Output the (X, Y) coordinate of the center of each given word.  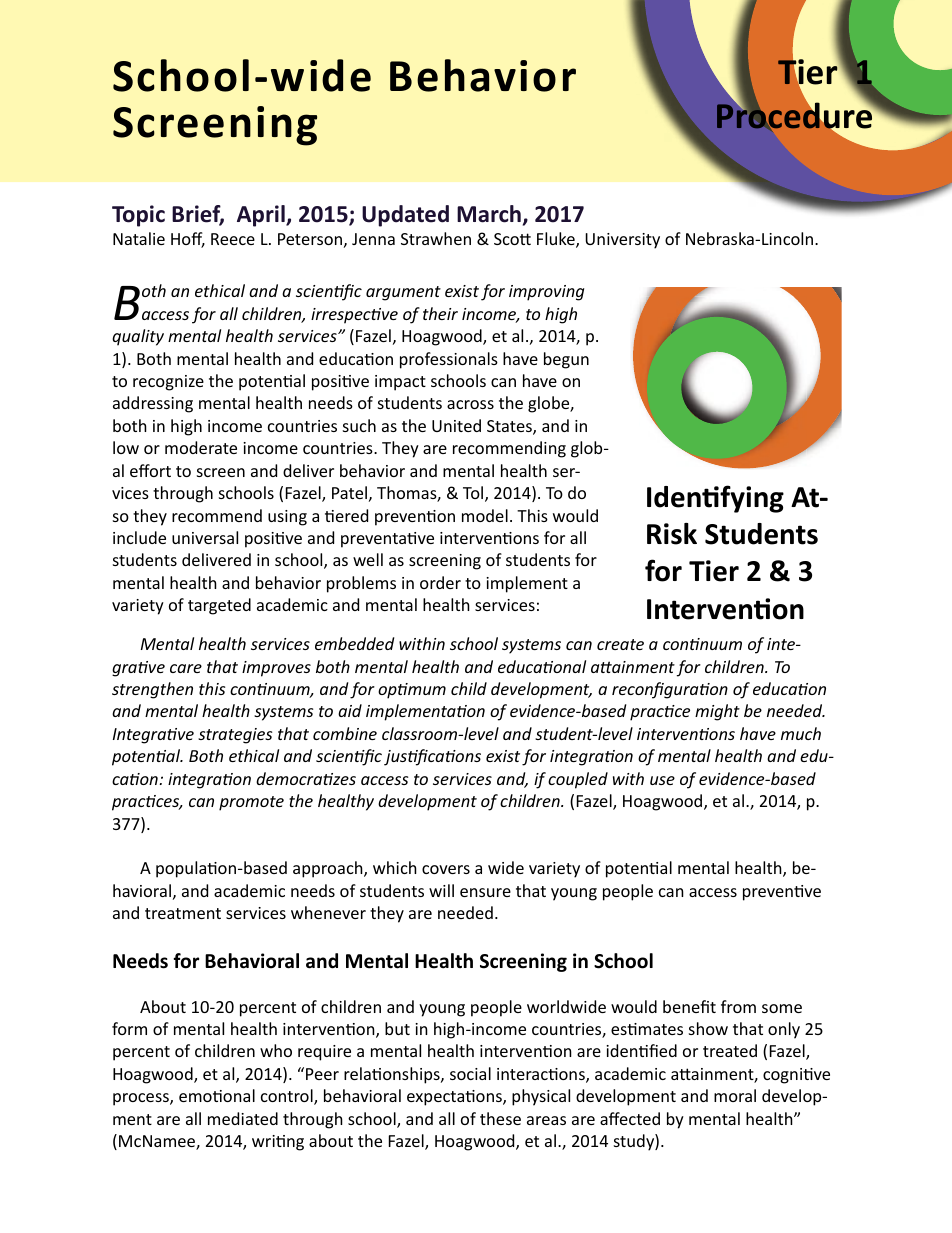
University (622, 241)
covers (446, 869)
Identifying (715, 499)
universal (205, 537)
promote (251, 803)
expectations (455, 1098)
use (662, 780)
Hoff (188, 240)
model (485, 515)
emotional (217, 1095)
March (489, 214)
